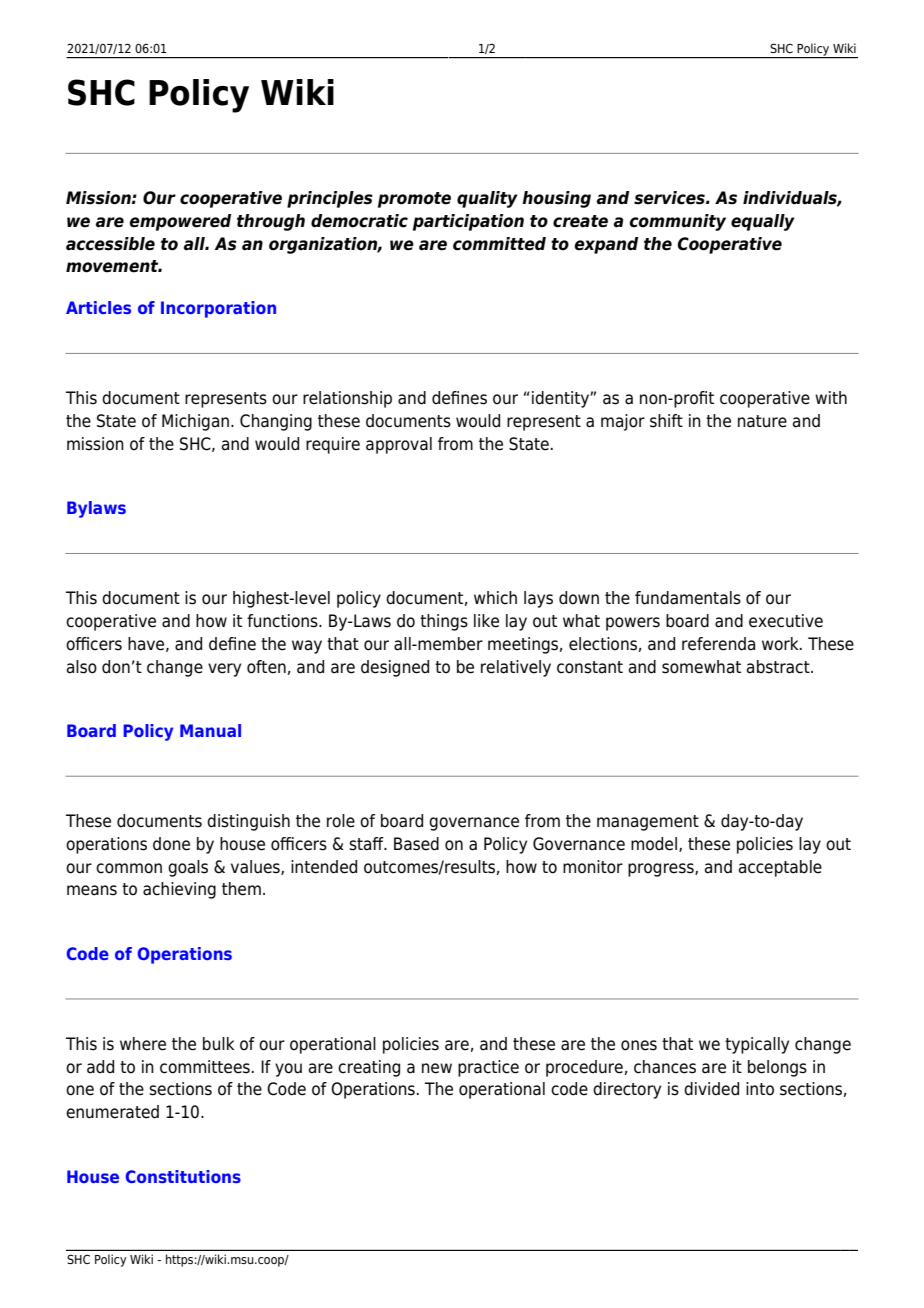 The height and width of the page is (1308, 924). Describe the element at coordinates (183, 1176) in the page. I see `Constitutions` at that location.
